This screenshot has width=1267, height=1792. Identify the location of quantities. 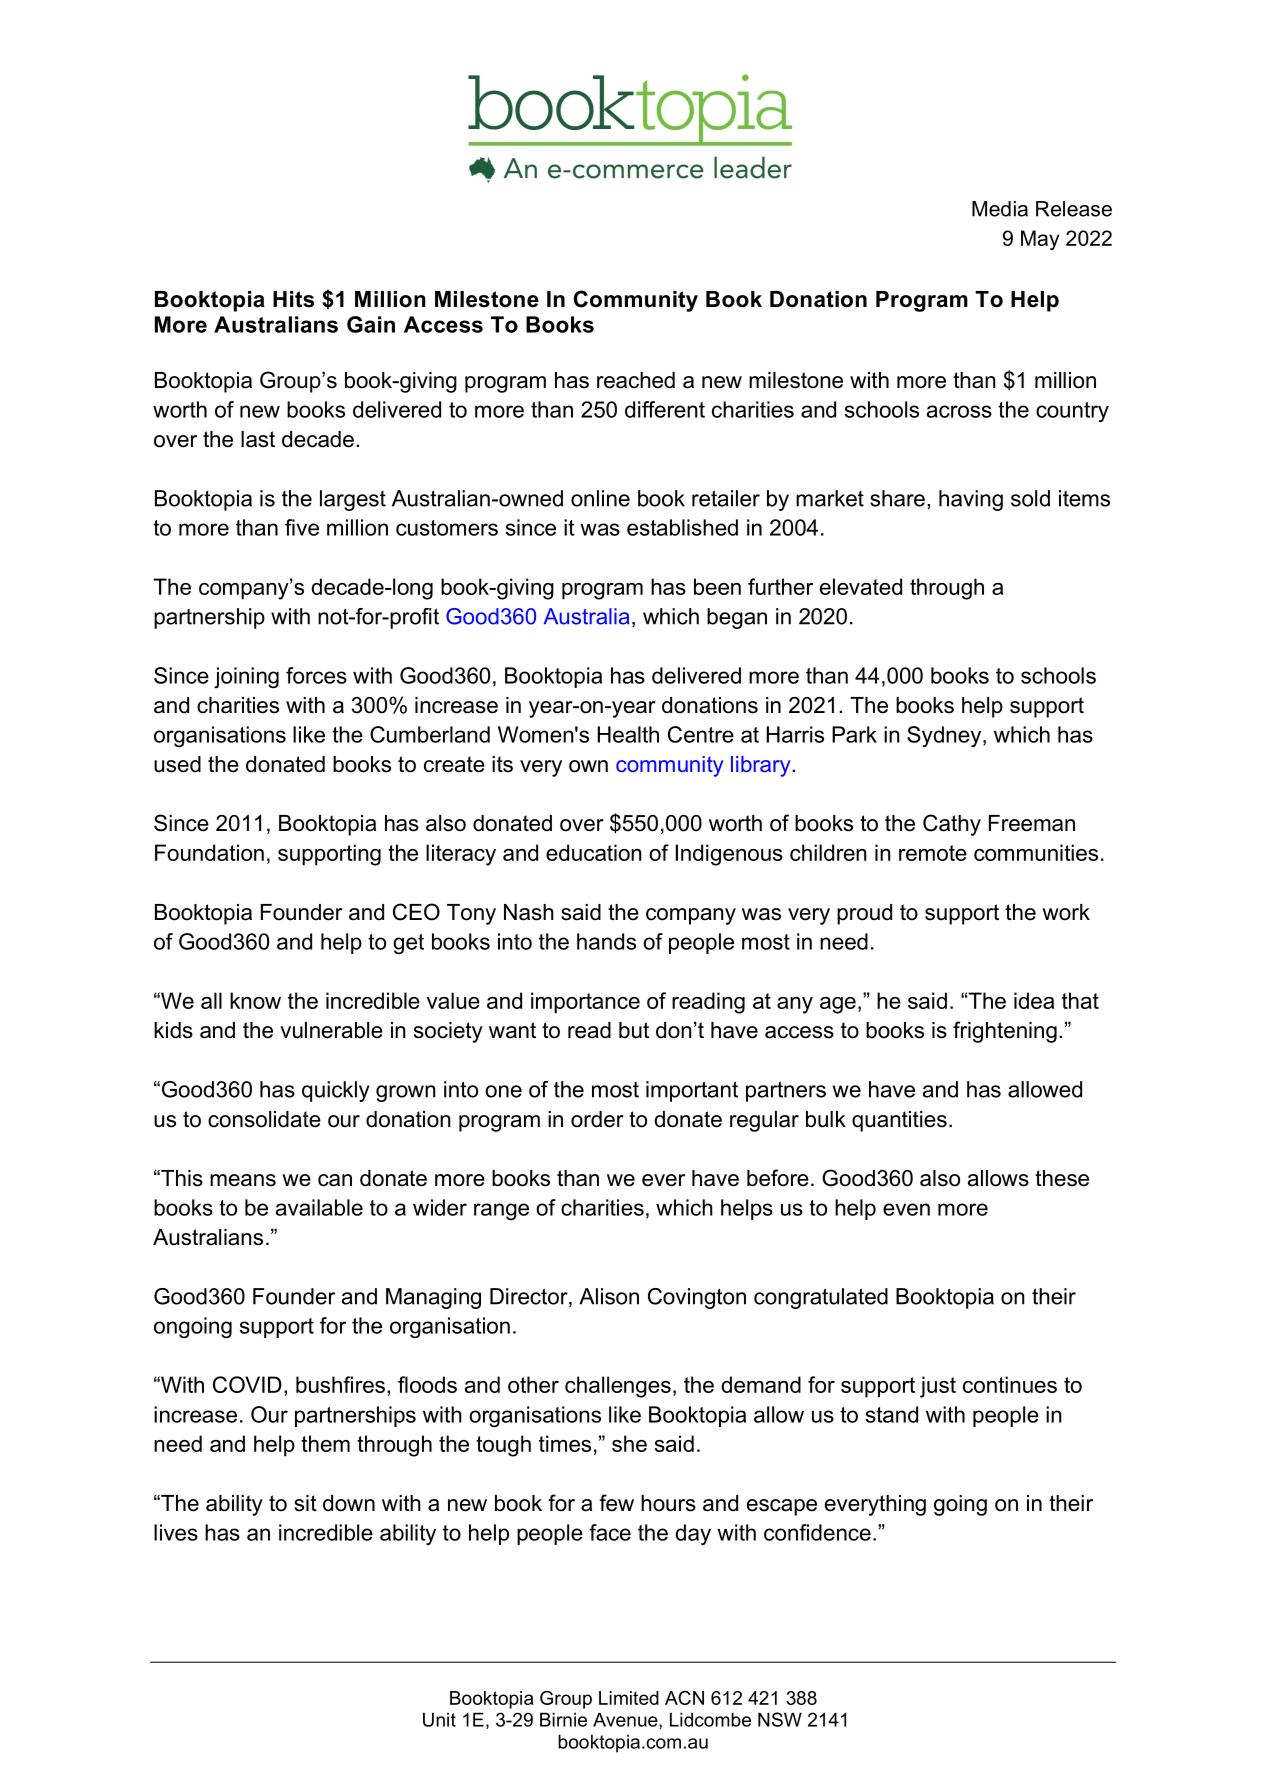
(899, 1121).
